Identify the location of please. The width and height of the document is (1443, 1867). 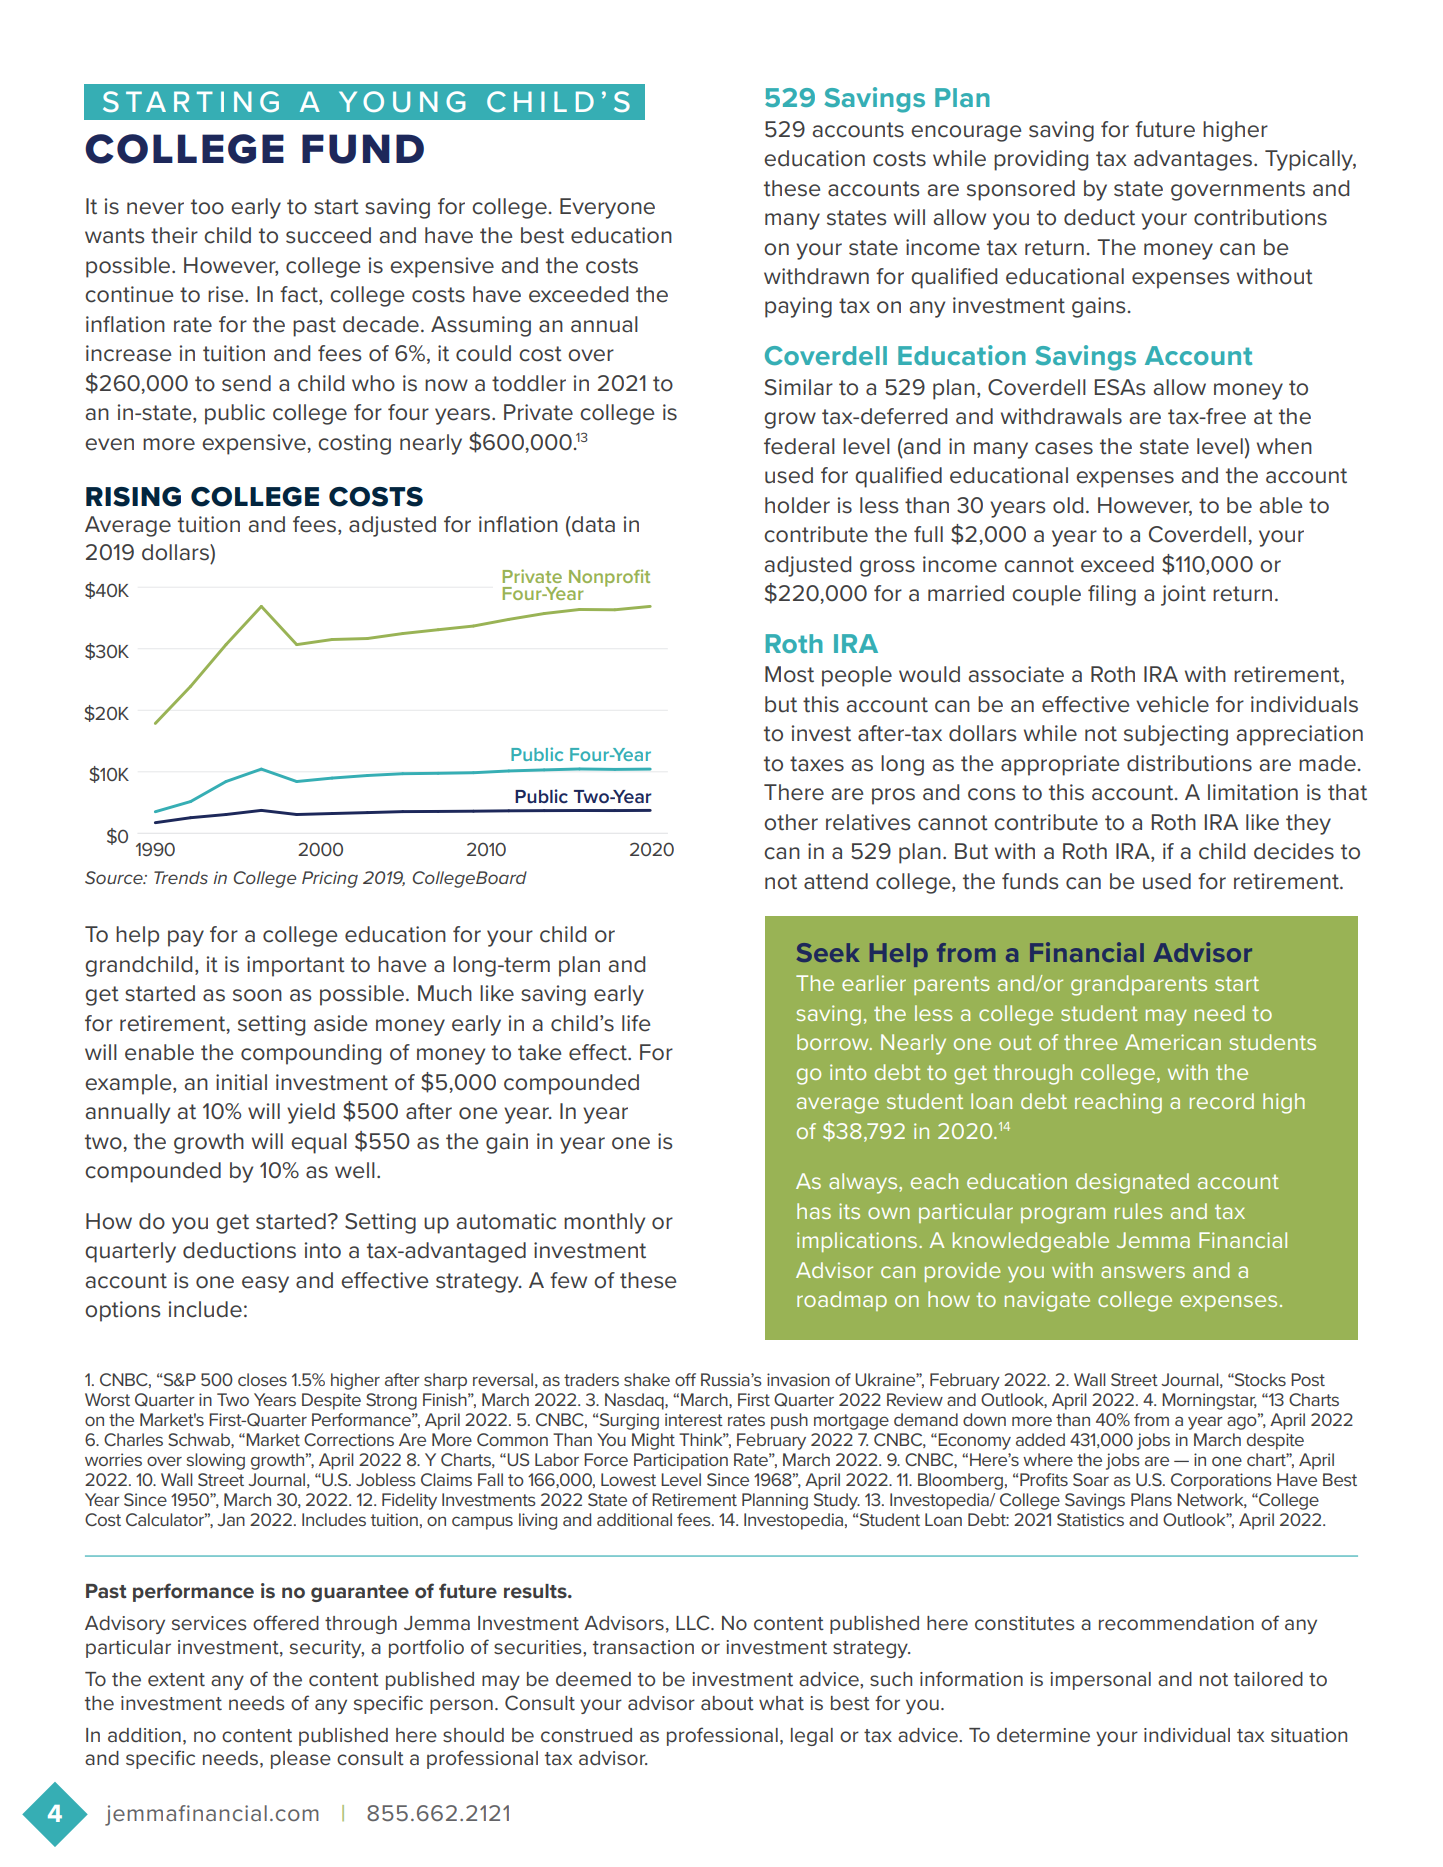
(301, 1760).
